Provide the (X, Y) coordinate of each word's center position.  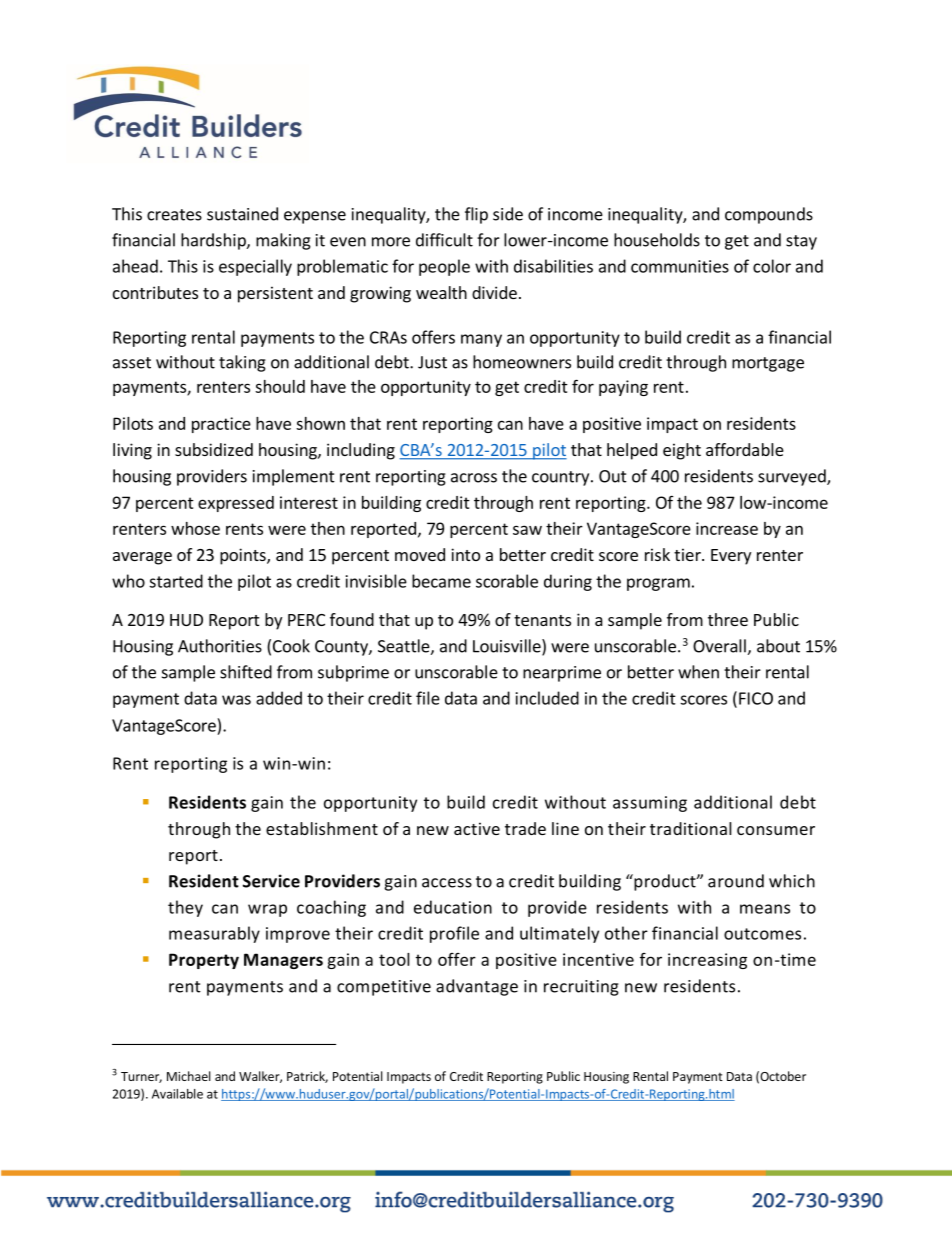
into (465, 554)
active (477, 828)
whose (195, 528)
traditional (691, 828)
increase (727, 528)
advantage (477, 987)
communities (680, 266)
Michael (189, 1076)
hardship (214, 241)
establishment (322, 828)
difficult (444, 240)
